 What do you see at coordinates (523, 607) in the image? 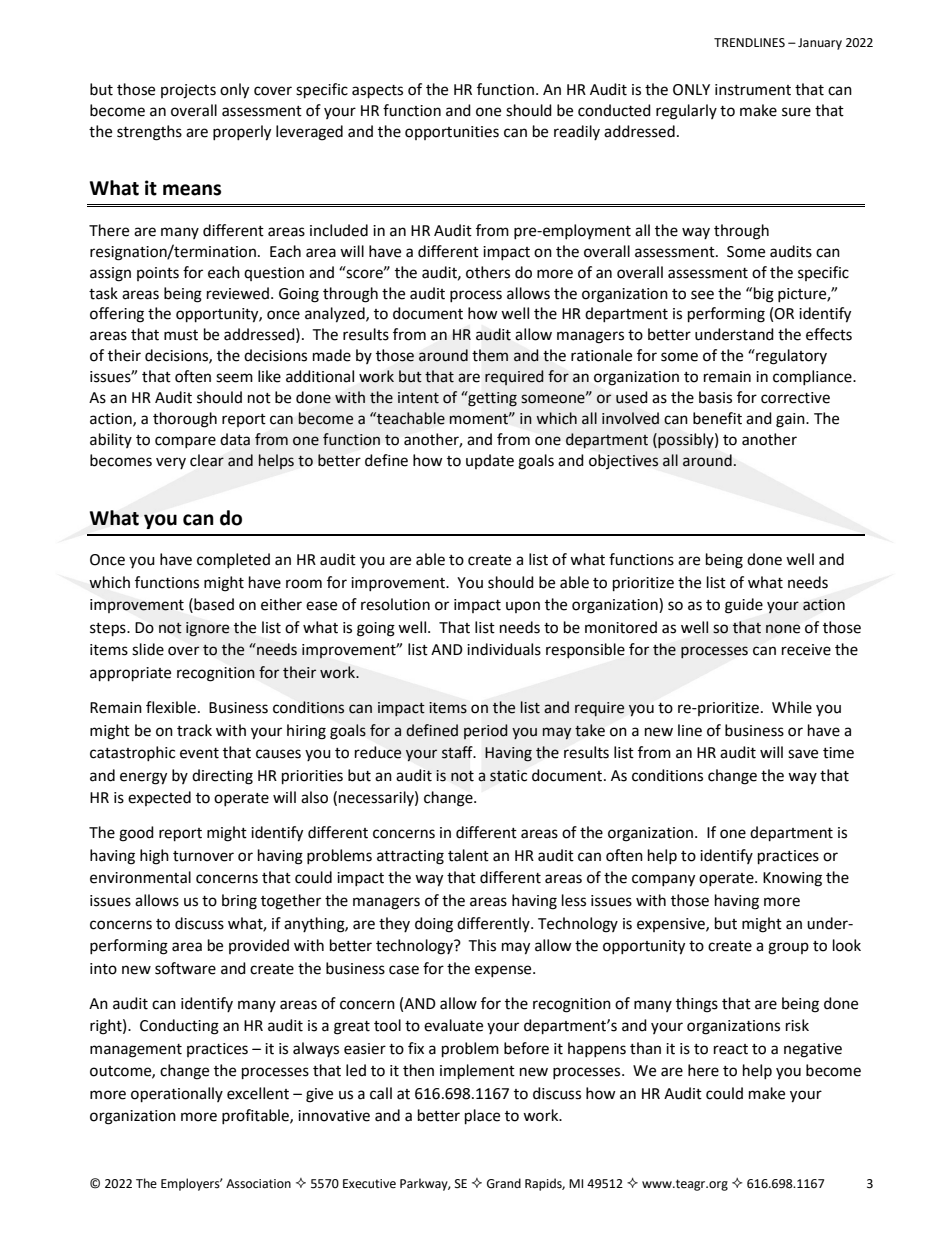
I see `upon` at bounding box center [523, 607].
